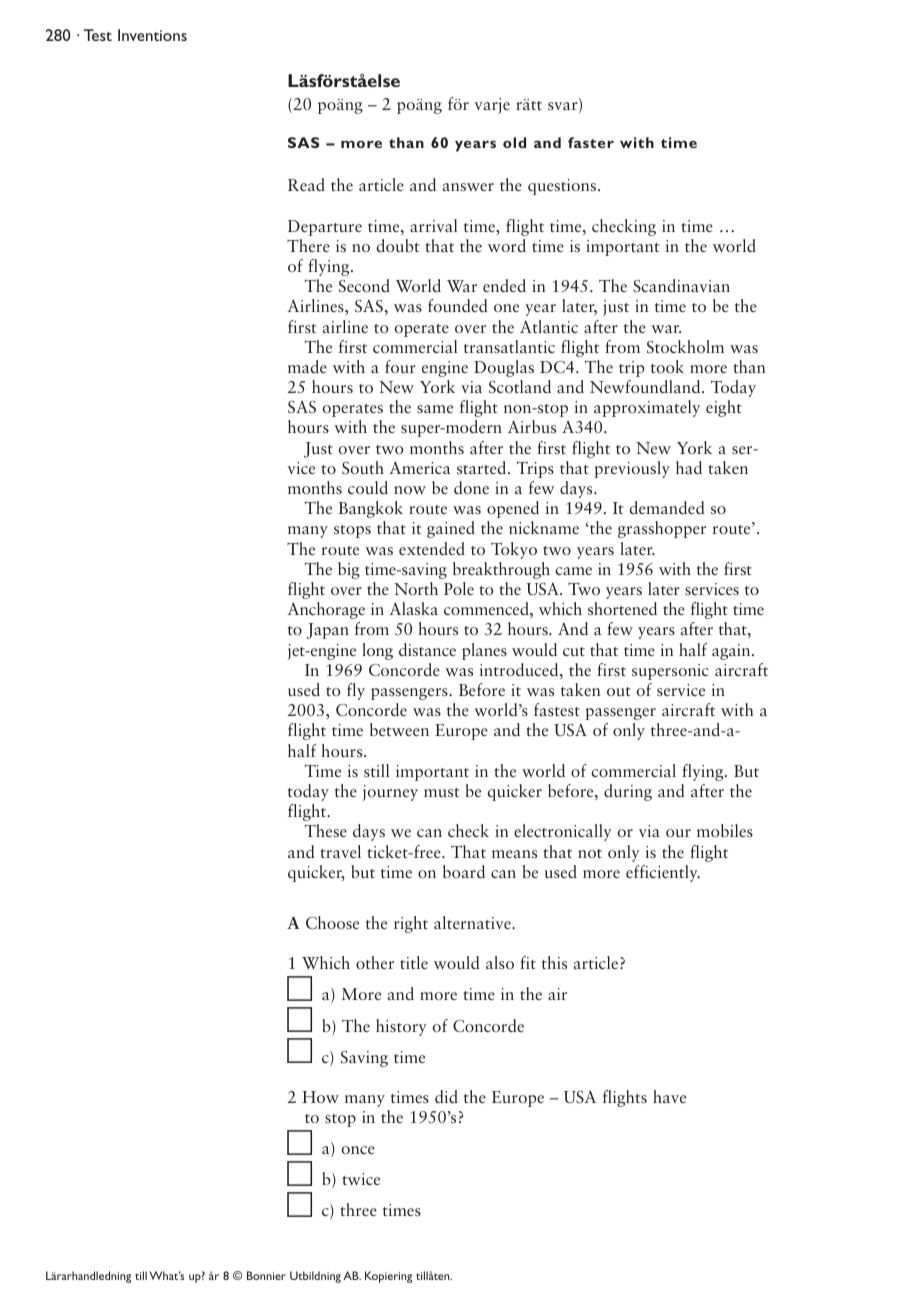 The image size is (924, 1308). I want to click on distance, so click(427, 649).
